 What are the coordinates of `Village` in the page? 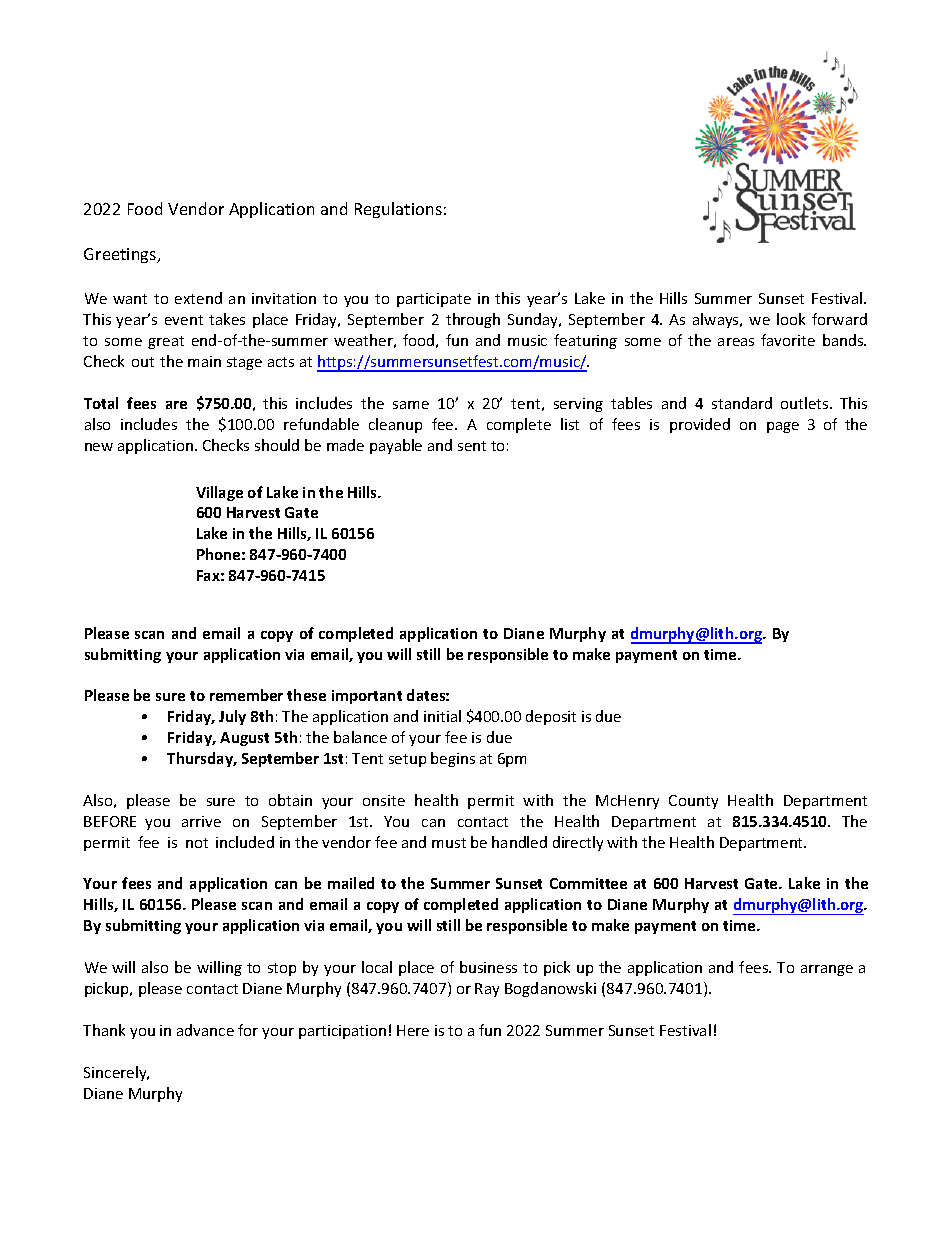 It's located at (219, 493).
